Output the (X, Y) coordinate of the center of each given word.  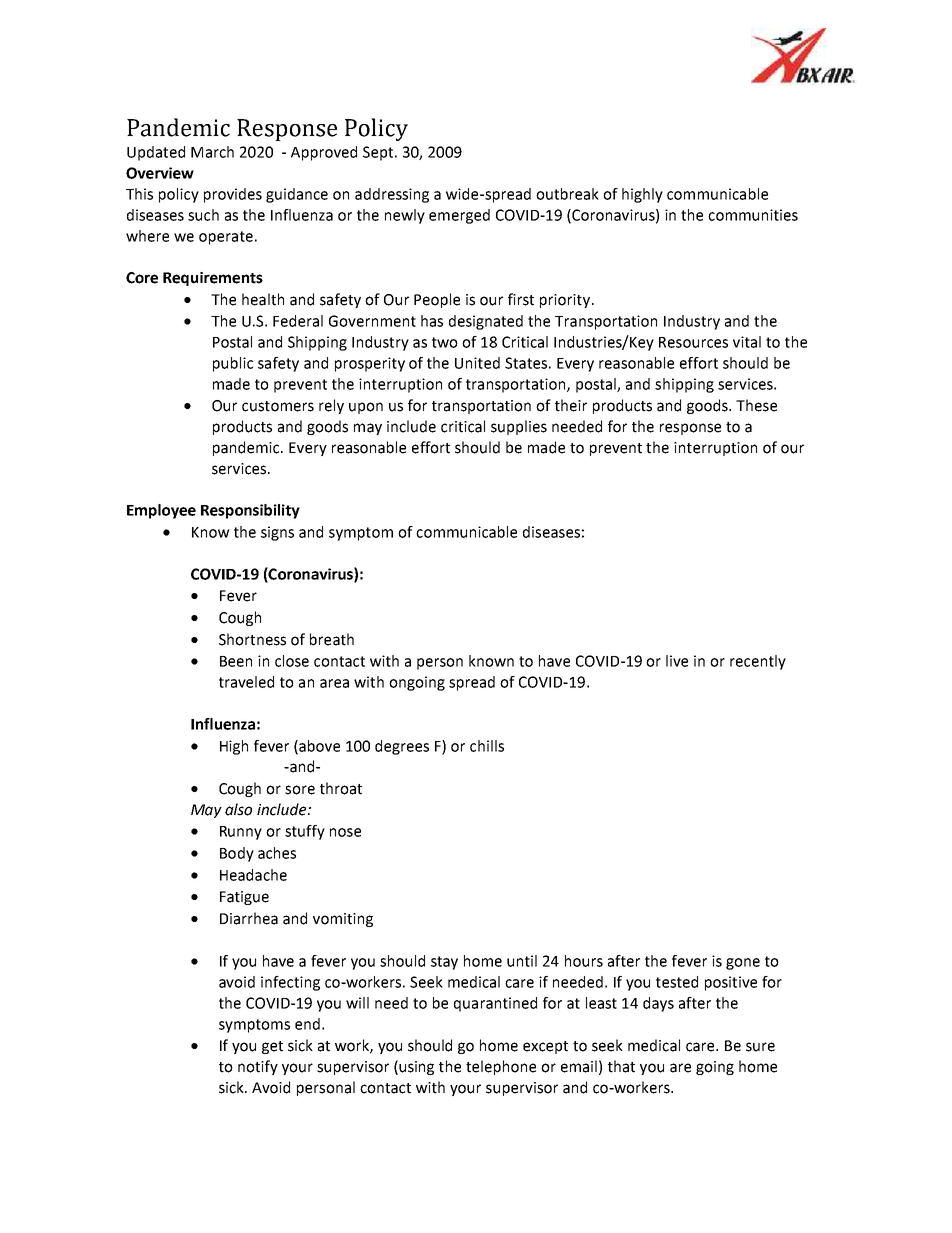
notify (258, 1067)
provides (233, 195)
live (677, 661)
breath (332, 639)
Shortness (252, 639)
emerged (459, 216)
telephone (501, 1067)
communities (753, 215)
